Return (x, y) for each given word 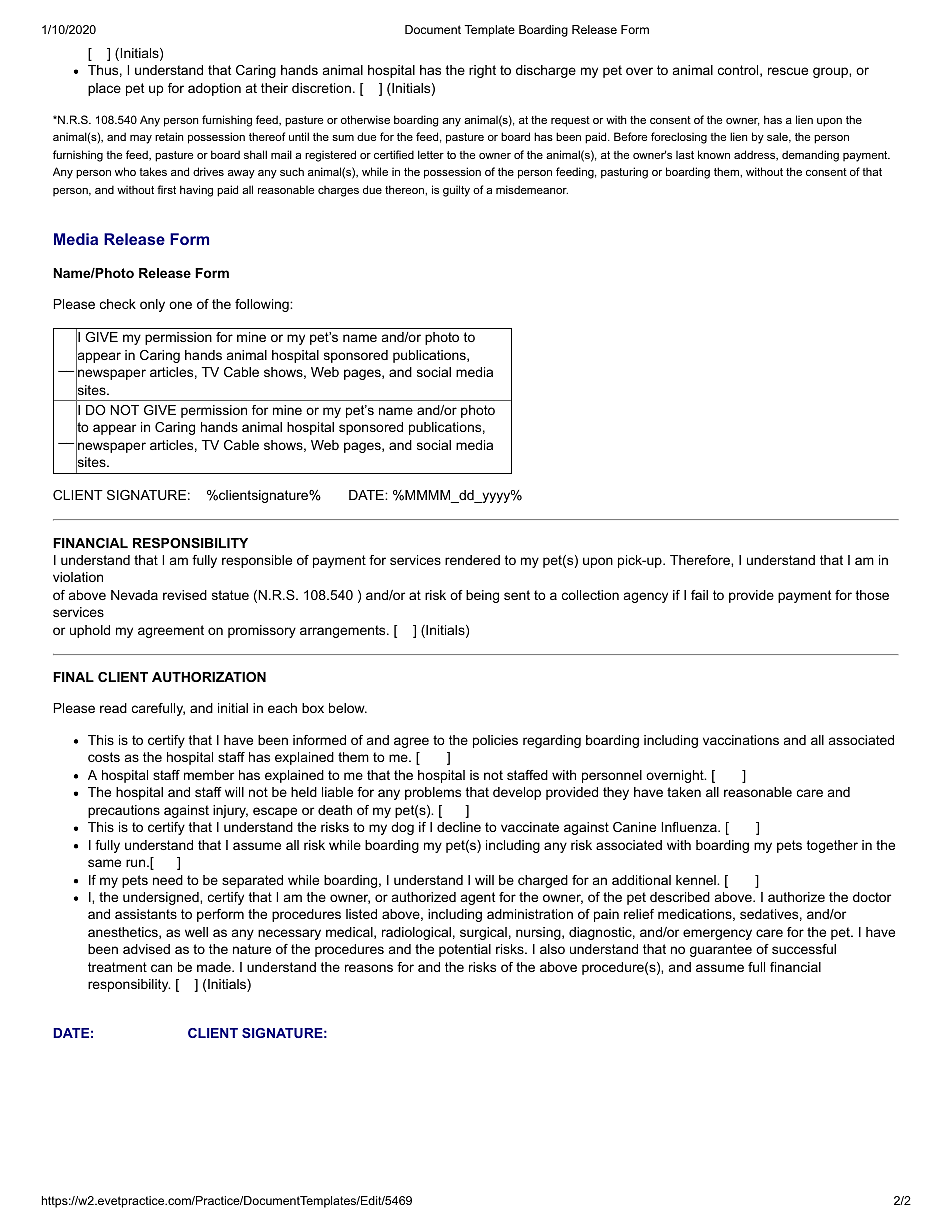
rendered (472, 560)
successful (804, 949)
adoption (214, 89)
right (482, 71)
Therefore (701, 560)
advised (146, 949)
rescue (788, 71)
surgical (483, 933)
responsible (257, 561)
